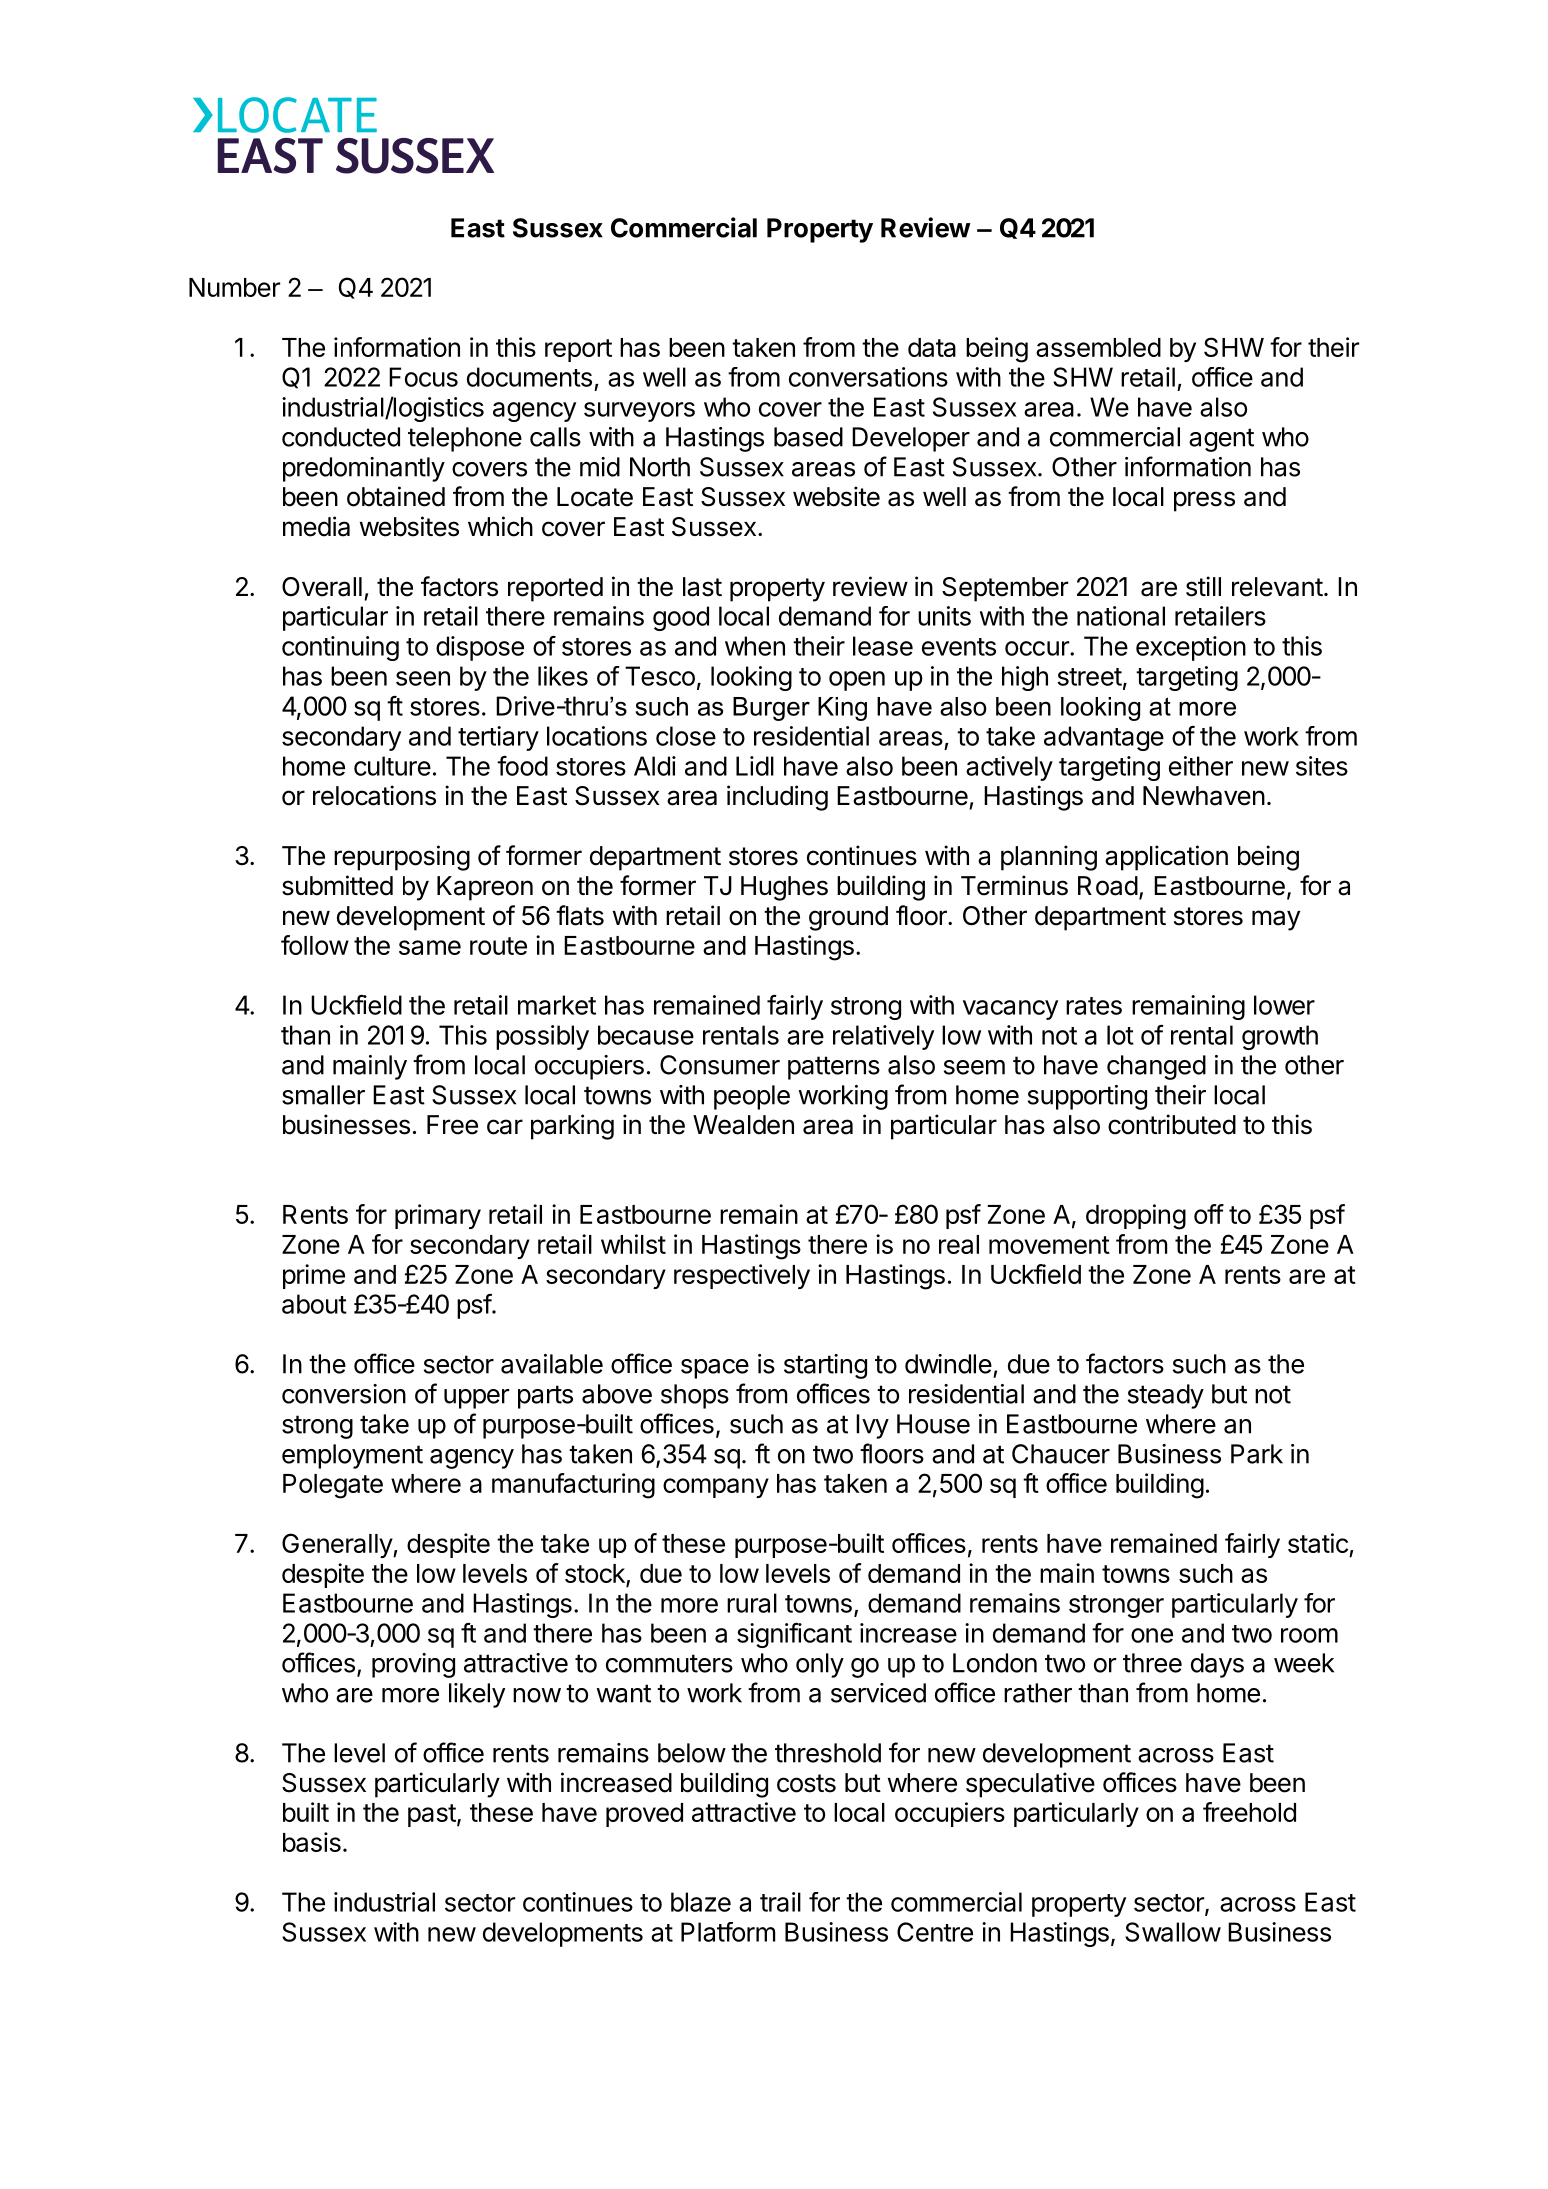 The width and height of the screenshot is (1548, 2189). Describe the element at coordinates (344, 1394) in the screenshot. I see `conversion` at that location.
